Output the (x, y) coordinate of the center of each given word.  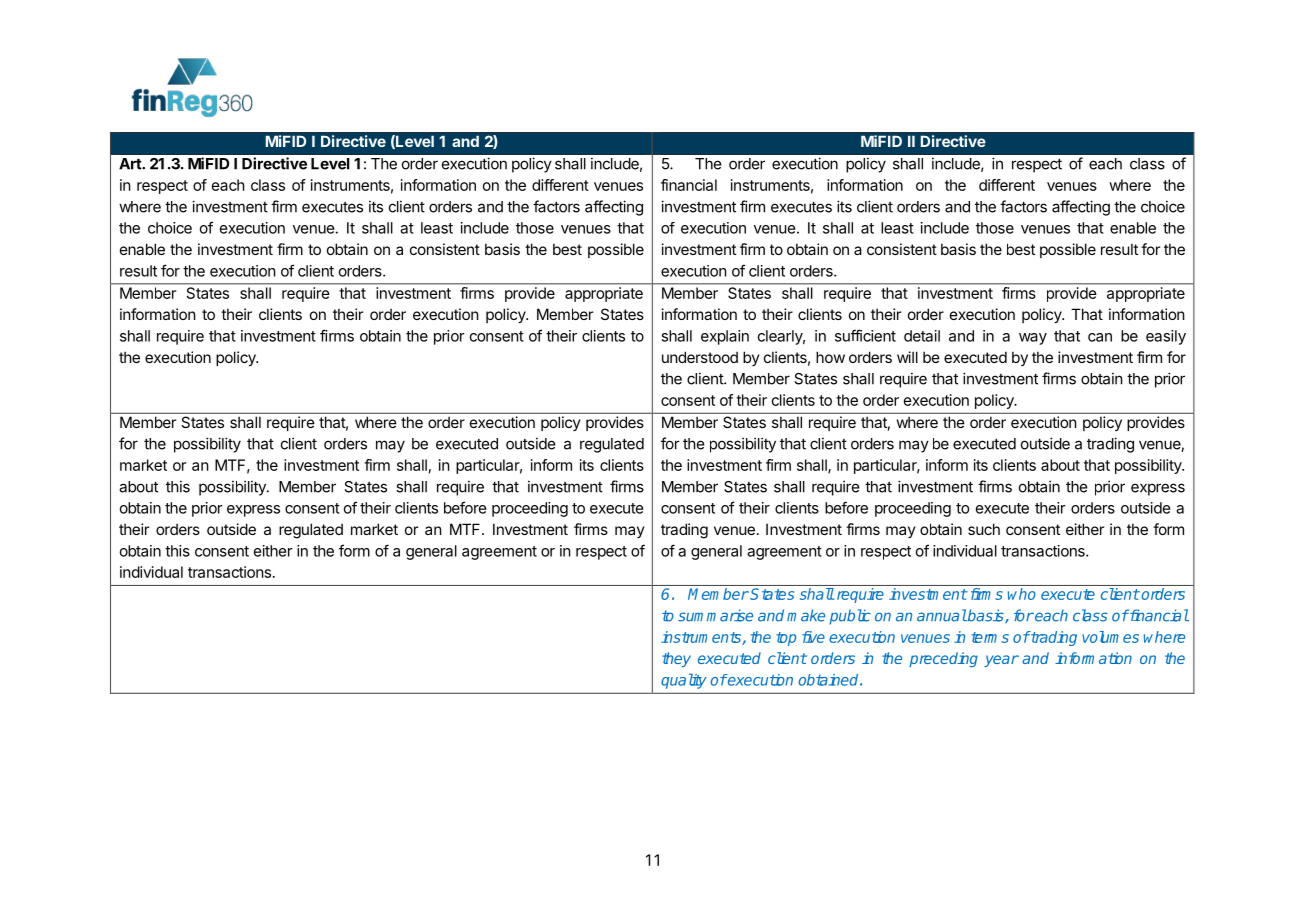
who (1022, 594)
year (1001, 661)
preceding (943, 659)
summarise (715, 615)
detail (922, 336)
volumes (1110, 637)
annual (942, 615)
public (850, 617)
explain (725, 337)
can (1100, 337)
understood (700, 357)
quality (684, 681)
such (984, 529)
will (907, 357)
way (1033, 339)
